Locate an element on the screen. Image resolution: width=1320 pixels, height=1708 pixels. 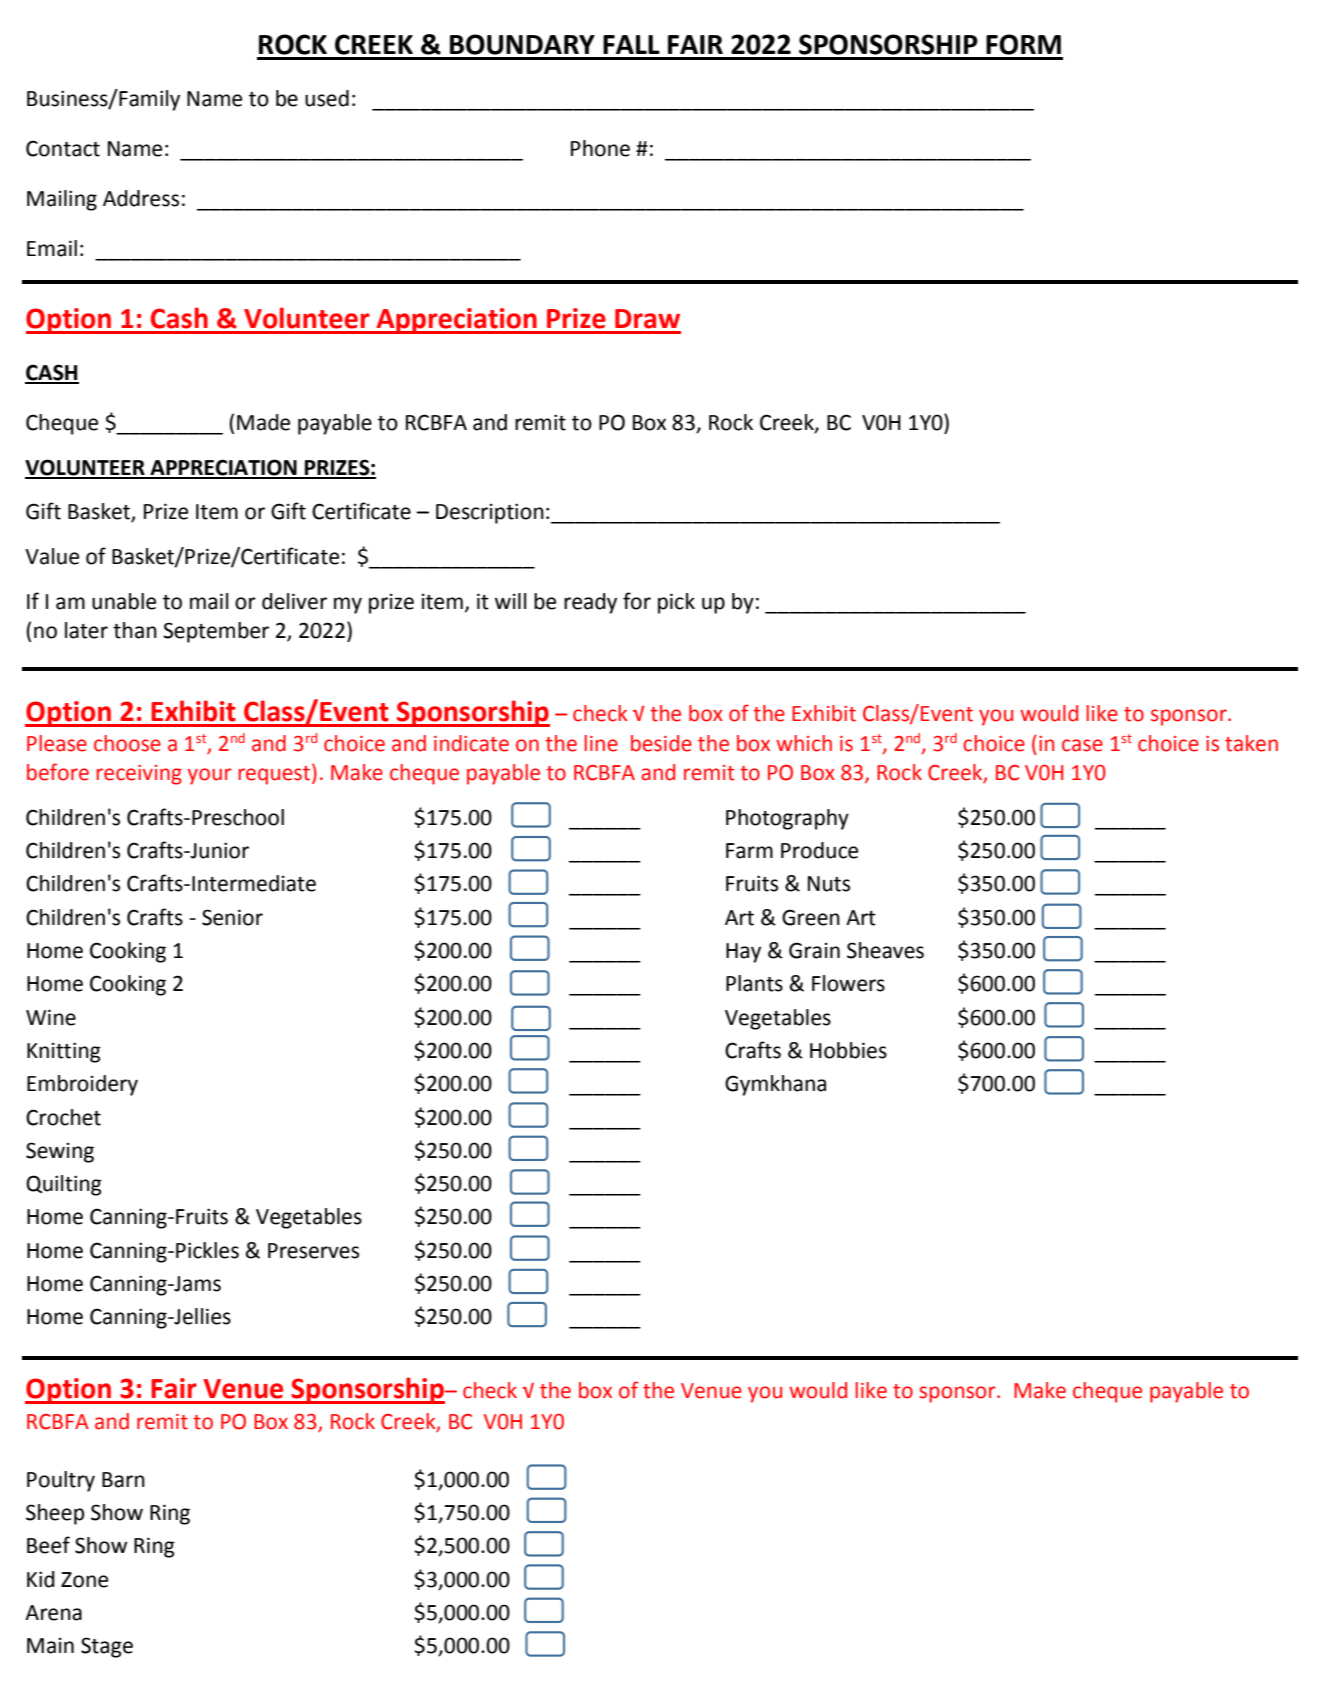
used is located at coordinates (327, 98).
